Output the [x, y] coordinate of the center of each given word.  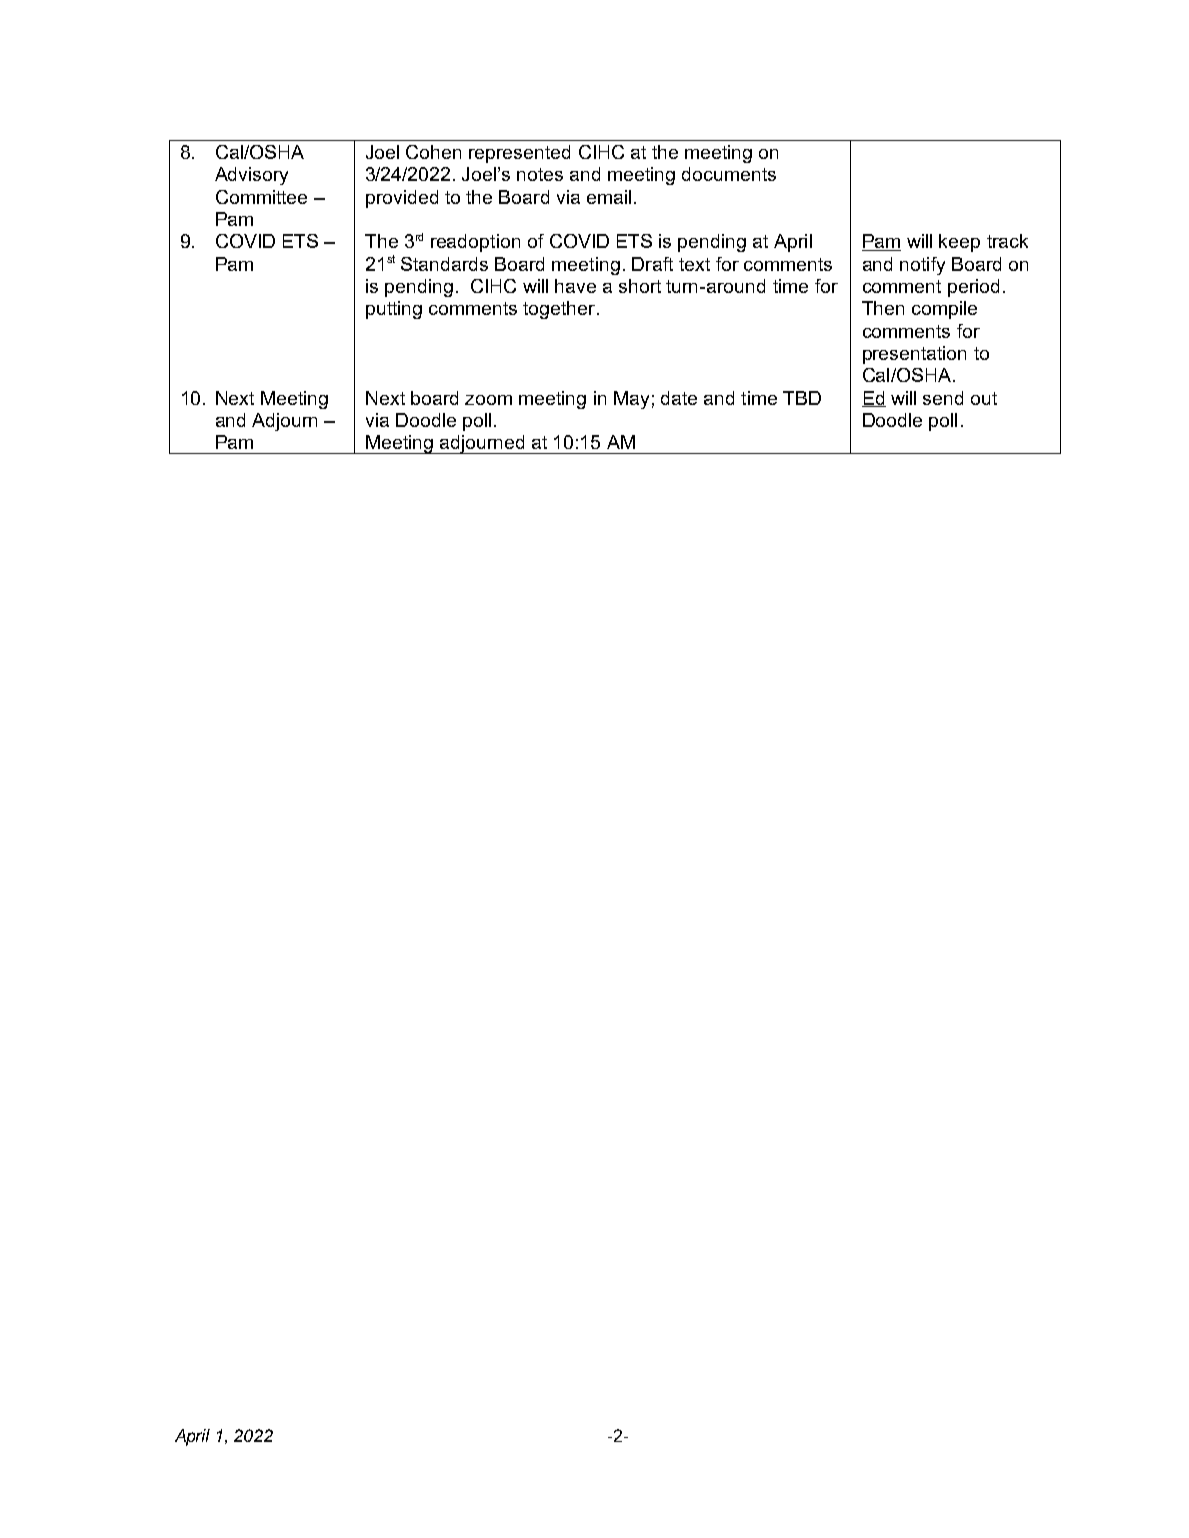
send [943, 398]
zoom [488, 400]
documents [729, 174]
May [631, 400]
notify [922, 266]
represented [519, 154]
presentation [914, 355]
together [559, 310]
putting [394, 310]
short [640, 286]
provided [402, 199]
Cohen [433, 152]
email [609, 197]
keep [959, 243]
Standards [444, 264]
